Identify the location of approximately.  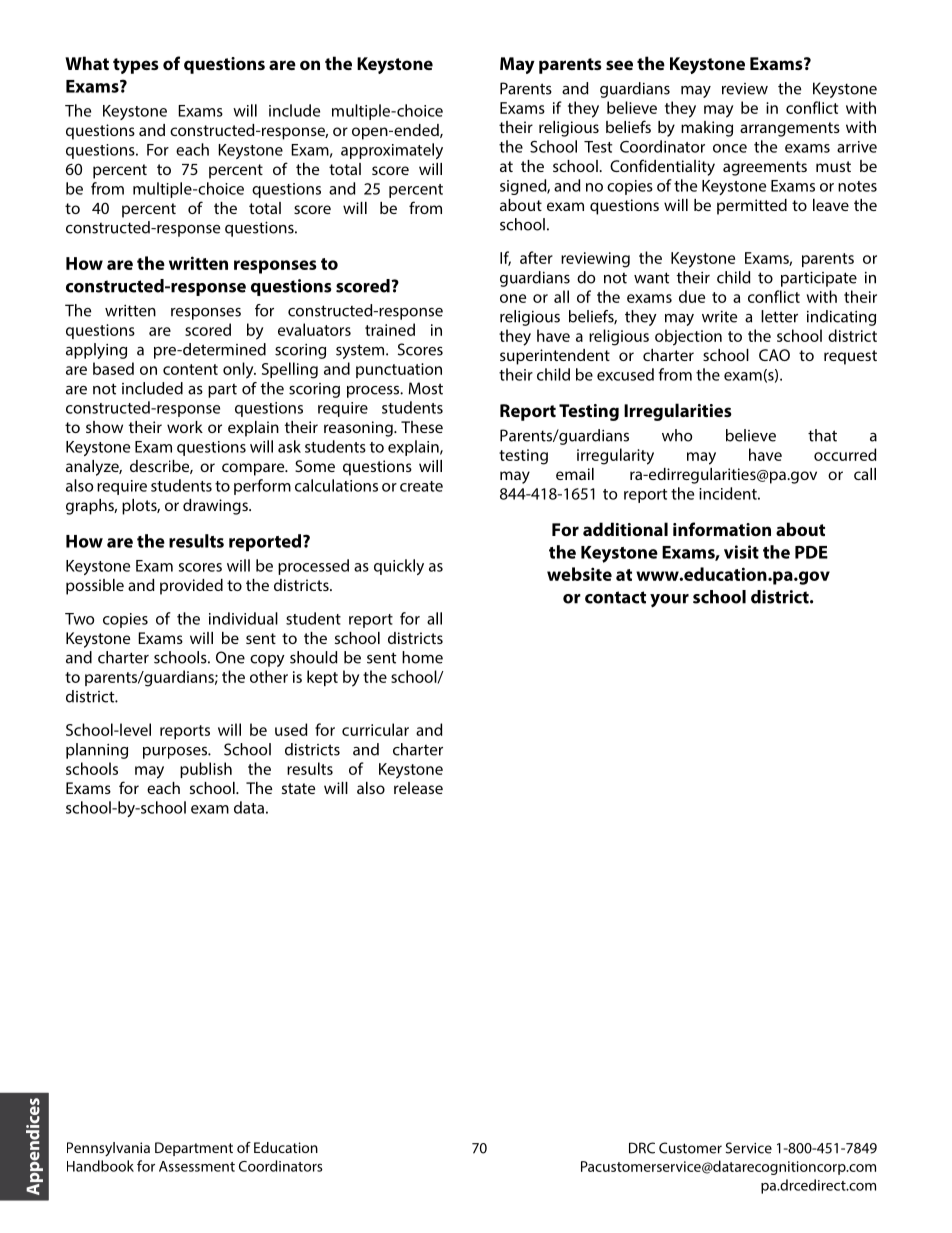
(392, 151).
